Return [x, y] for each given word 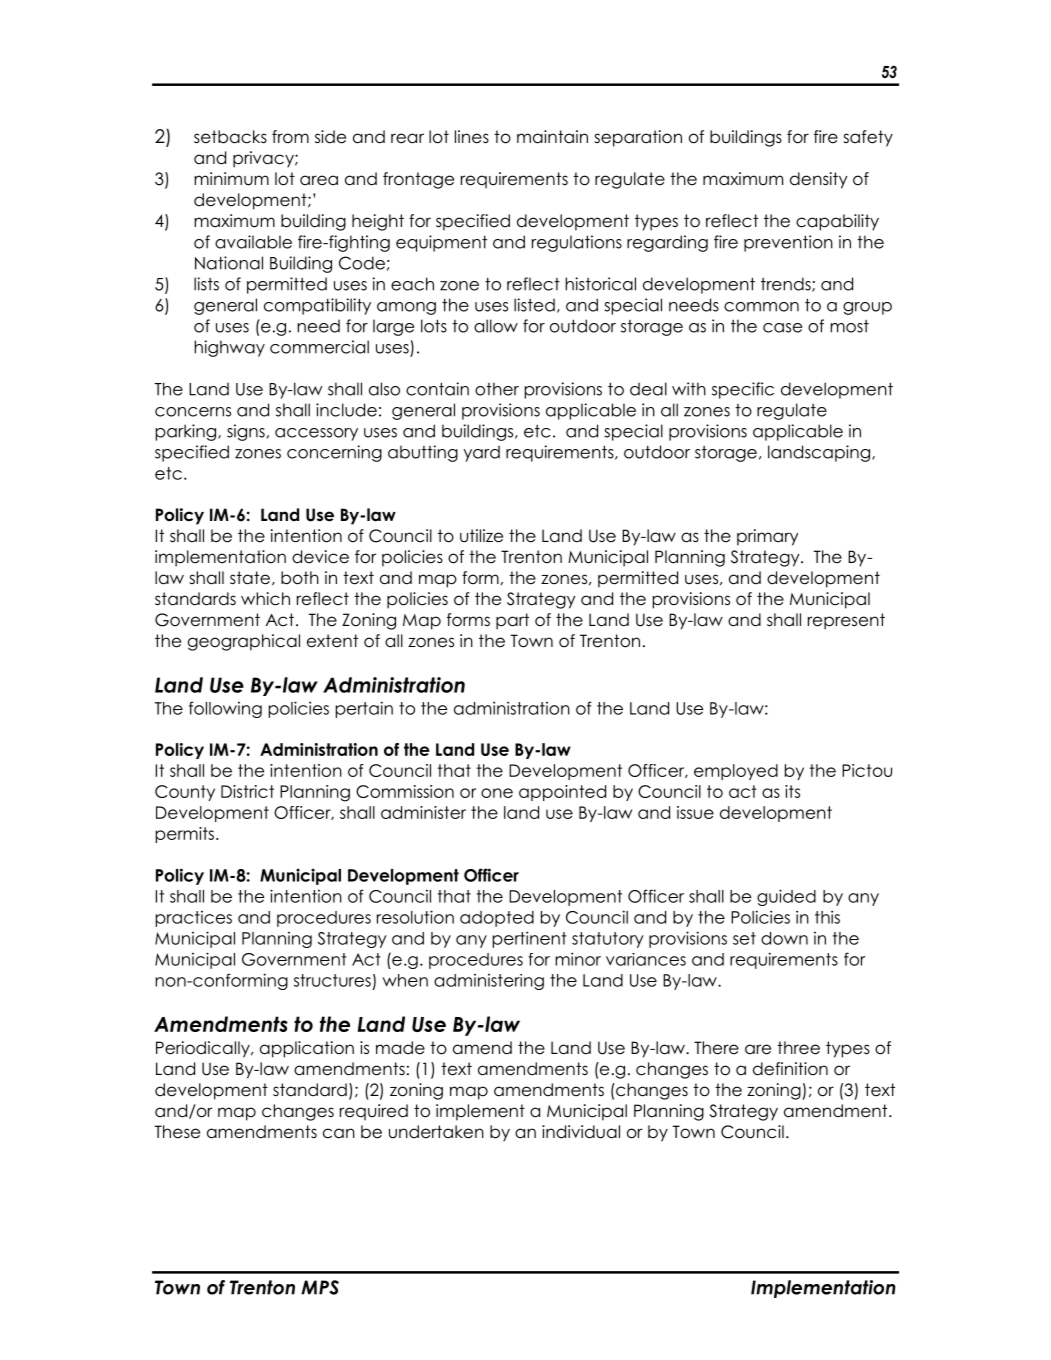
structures [332, 980]
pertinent [530, 939]
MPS [320, 1287]
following [225, 709]
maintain [552, 137]
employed [736, 772]
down [784, 938]
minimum [231, 179]
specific [743, 390]
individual [581, 1132]
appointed [562, 793]
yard [481, 453]
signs [246, 432]
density [819, 180]
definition [790, 1069]
